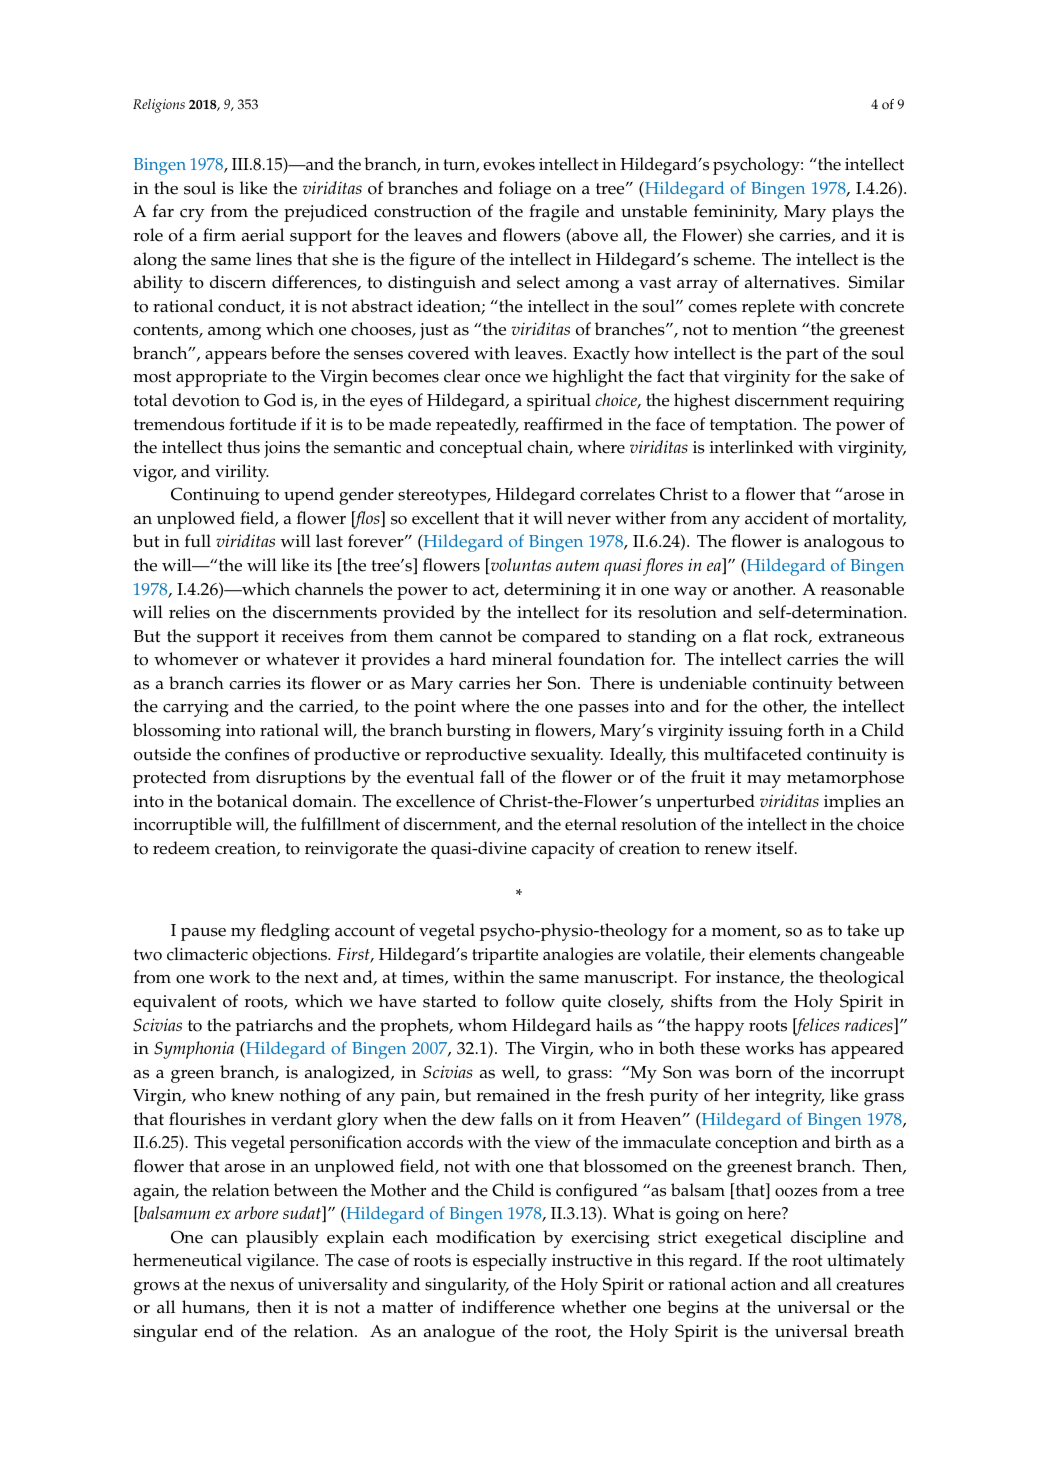 Image resolution: width=1038 pixels, height=1469 pixels. What do you see at coordinates (578, 956) in the screenshot?
I see `analogies` at bounding box center [578, 956].
